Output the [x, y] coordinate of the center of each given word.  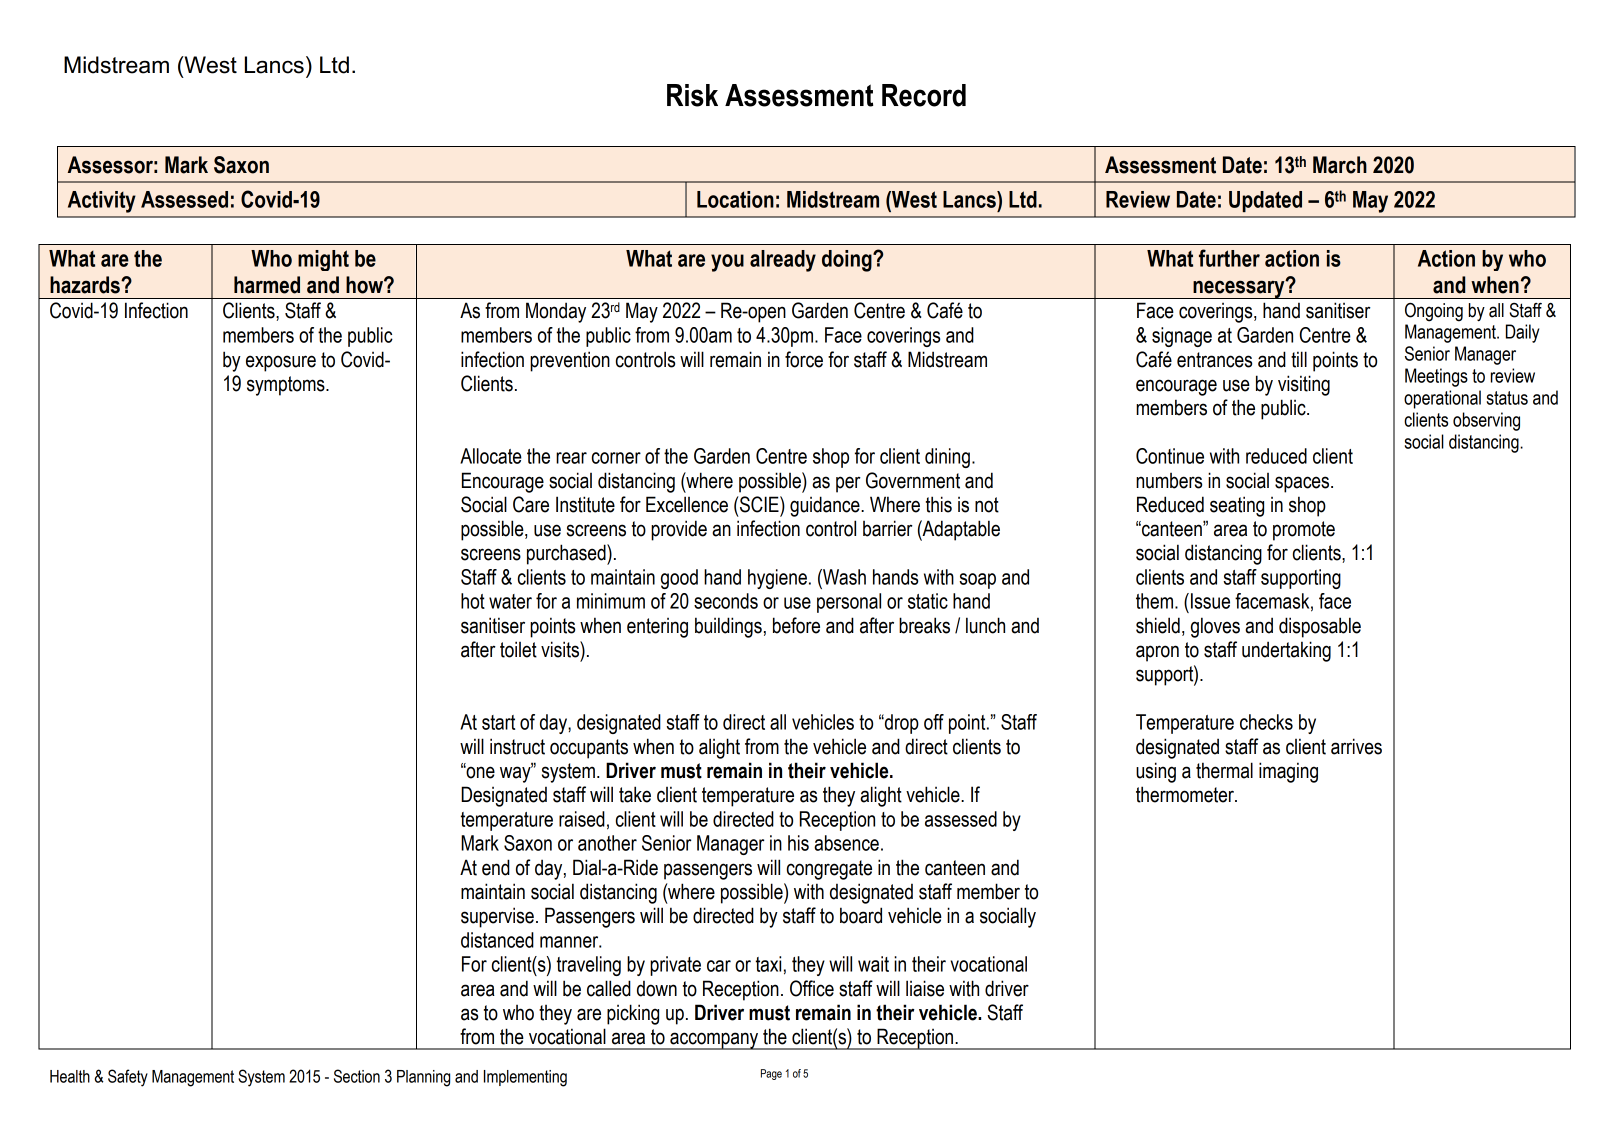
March [1340, 165]
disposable [1320, 627]
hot [473, 601]
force [804, 359]
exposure [281, 363]
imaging [1288, 772]
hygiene [777, 579]
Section [357, 1076]
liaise [925, 988]
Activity [102, 202]
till [1299, 359]
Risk [692, 95]
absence [846, 843]
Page [771, 1074]
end [496, 867]
